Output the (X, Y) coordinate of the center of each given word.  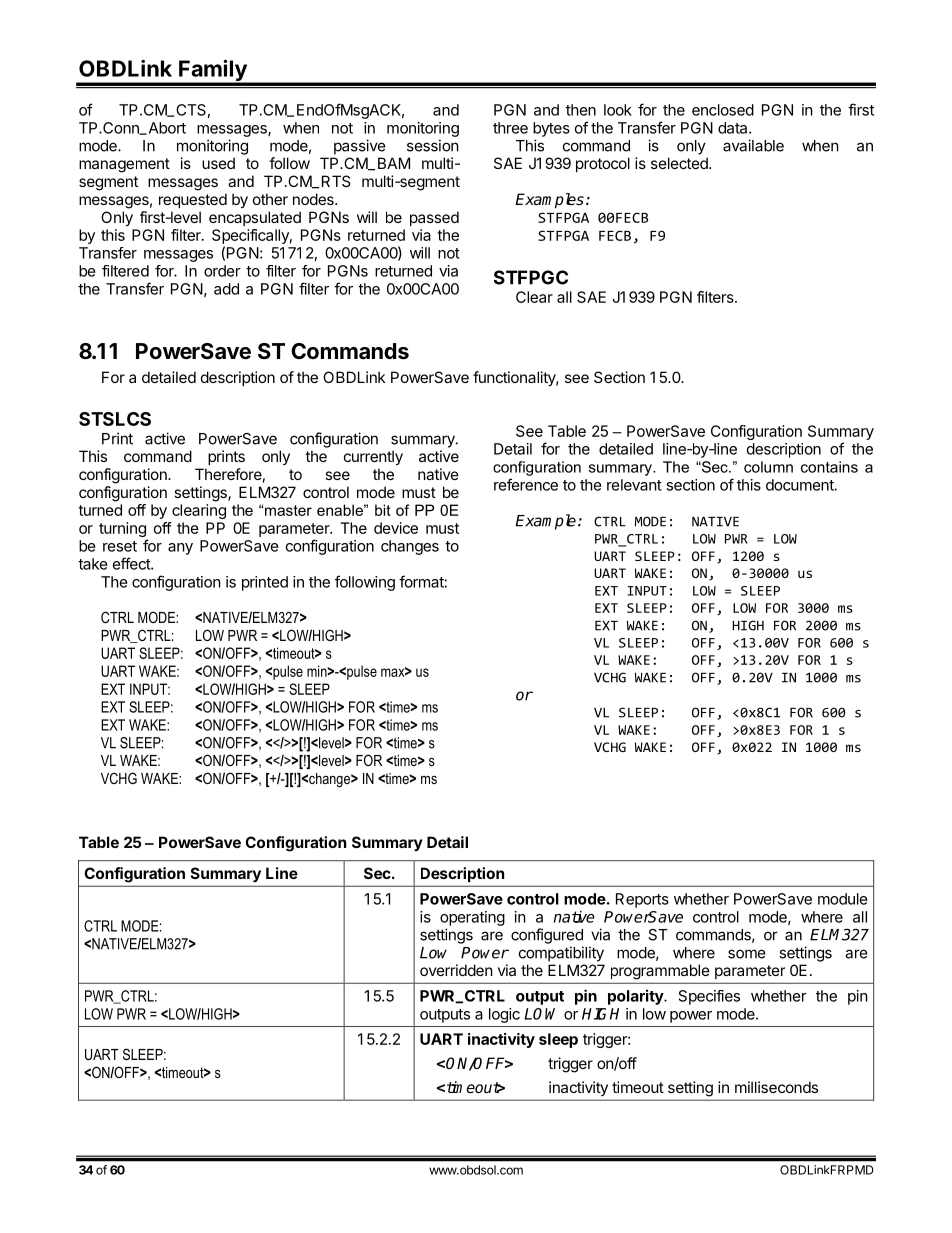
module (843, 899)
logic (504, 1015)
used (218, 163)
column (768, 467)
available (753, 145)
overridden (456, 970)
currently (373, 457)
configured (547, 936)
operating (472, 918)
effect (132, 563)
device (396, 528)
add (226, 289)
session (433, 145)
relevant (634, 485)
